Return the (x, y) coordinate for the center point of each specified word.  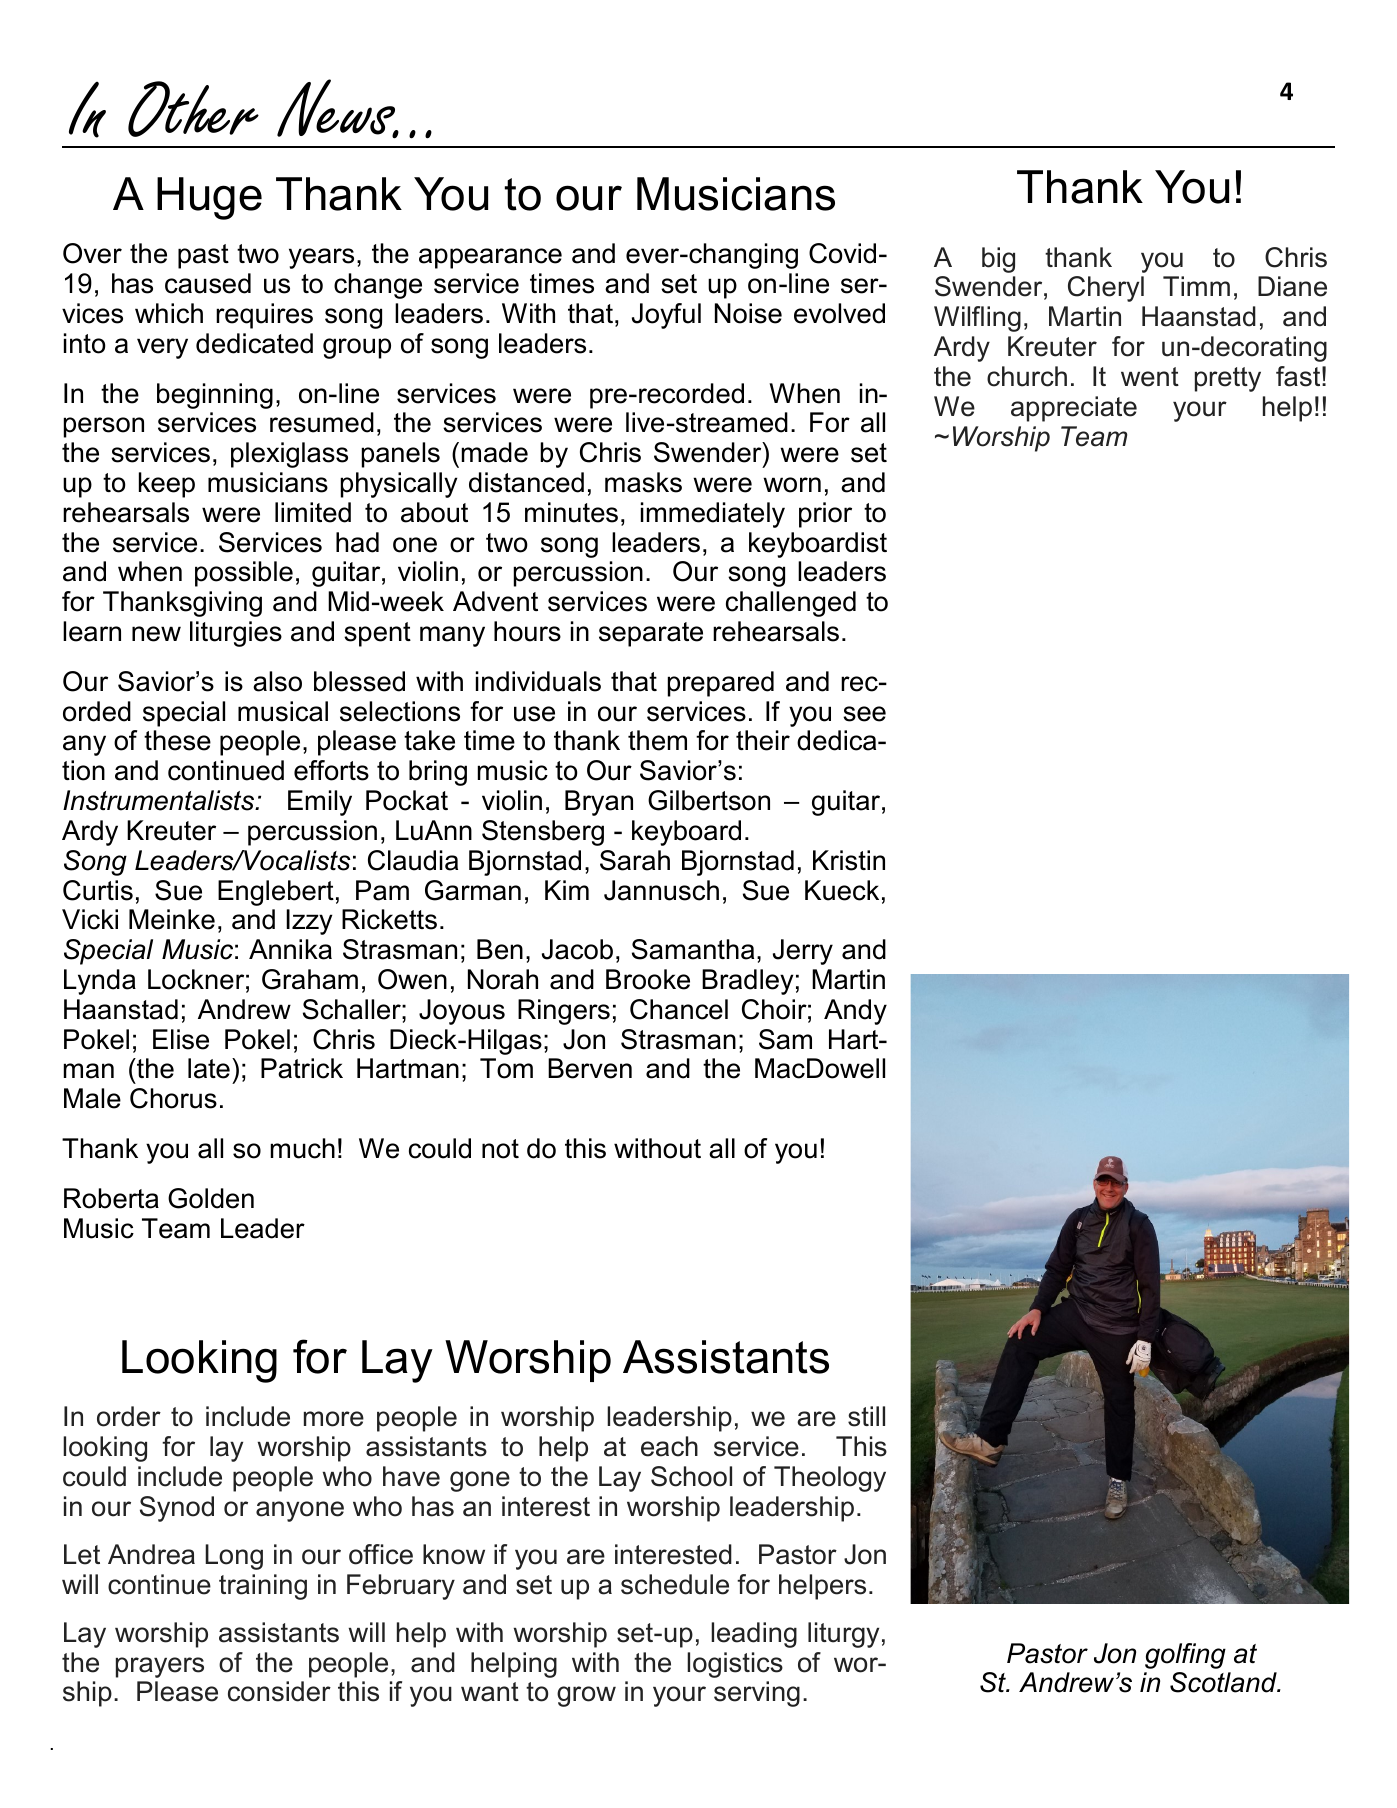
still (866, 1416)
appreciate (1074, 409)
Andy (855, 1012)
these (177, 740)
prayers (160, 1667)
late (209, 1068)
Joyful (666, 316)
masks (643, 482)
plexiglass (289, 455)
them (657, 740)
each (669, 1446)
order (129, 1416)
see (864, 714)
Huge (209, 198)
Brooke (648, 979)
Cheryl (1106, 289)
